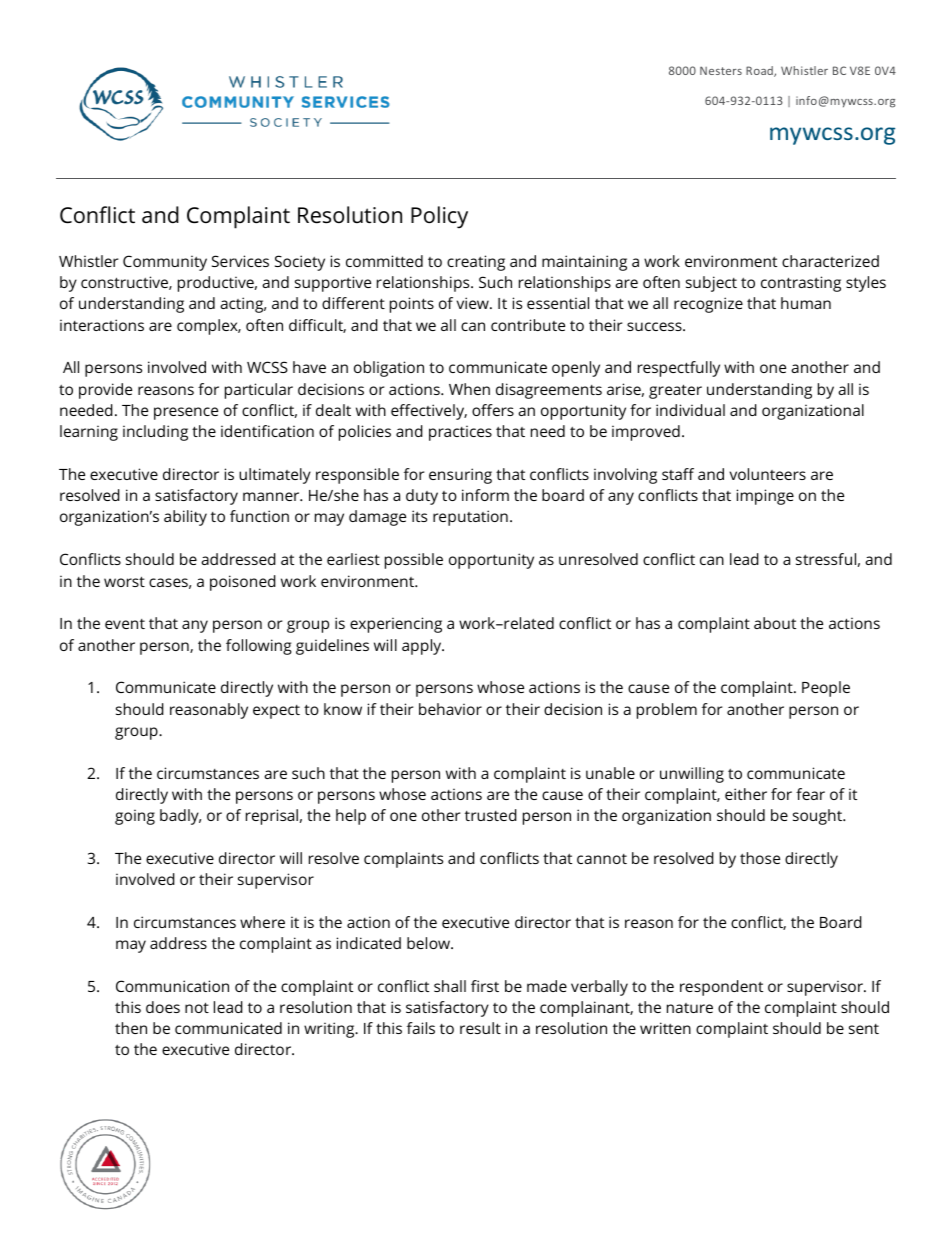  Describe the element at coordinates (163, 1007) in the screenshot. I see `does` at that location.
